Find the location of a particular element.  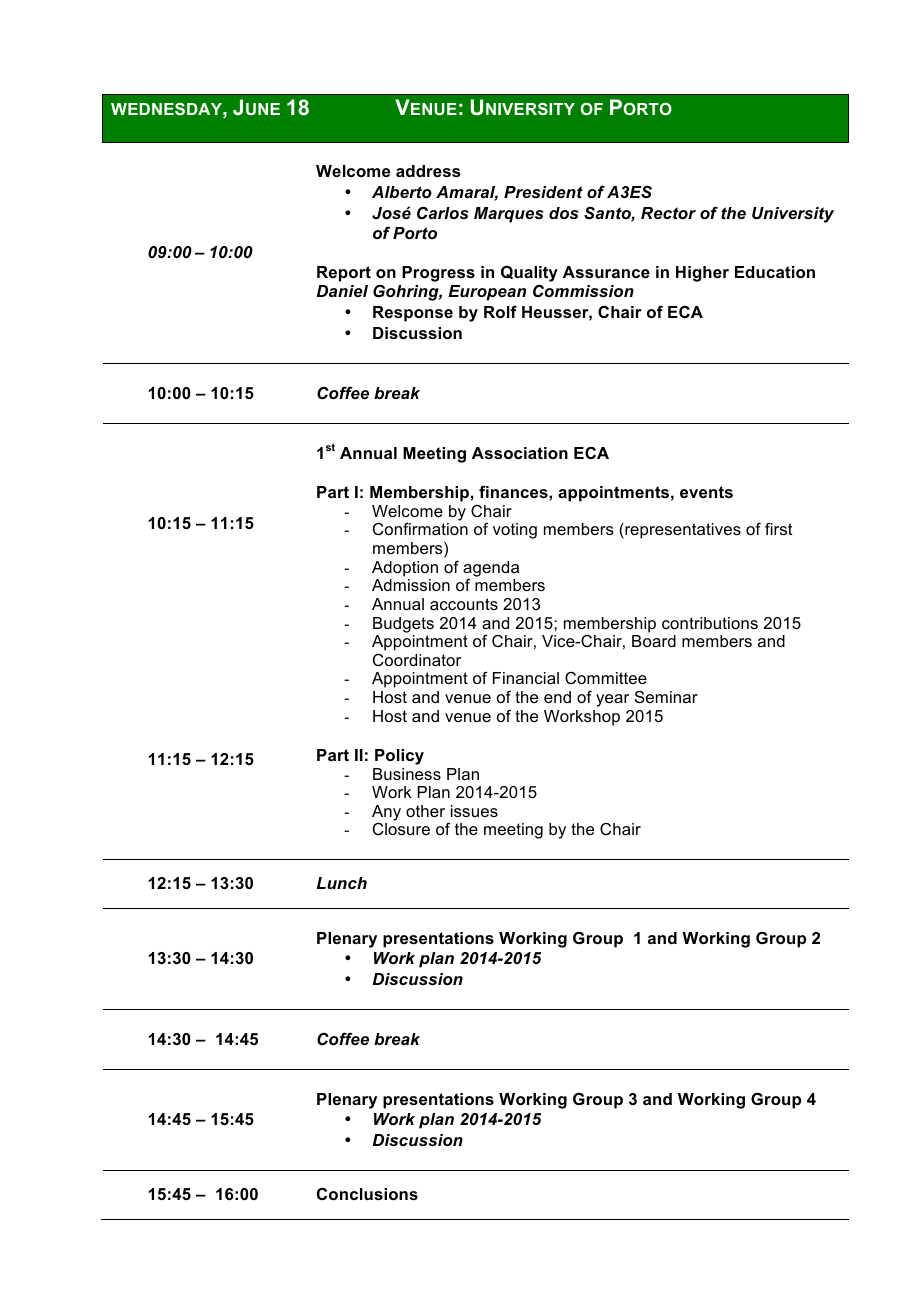

Rector is located at coordinates (668, 213).
